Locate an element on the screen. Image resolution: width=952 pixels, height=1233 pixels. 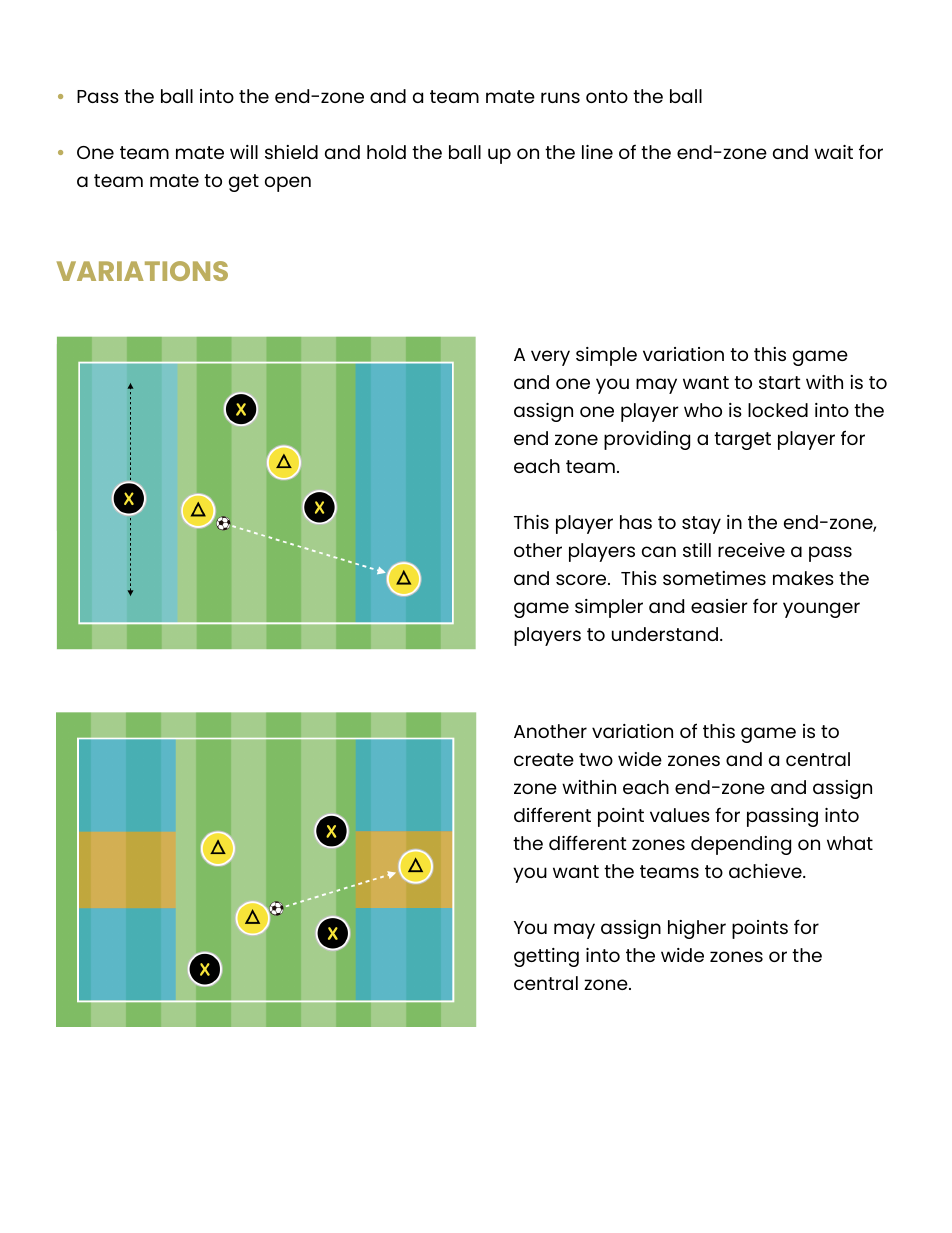
higher is located at coordinates (697, 929).
